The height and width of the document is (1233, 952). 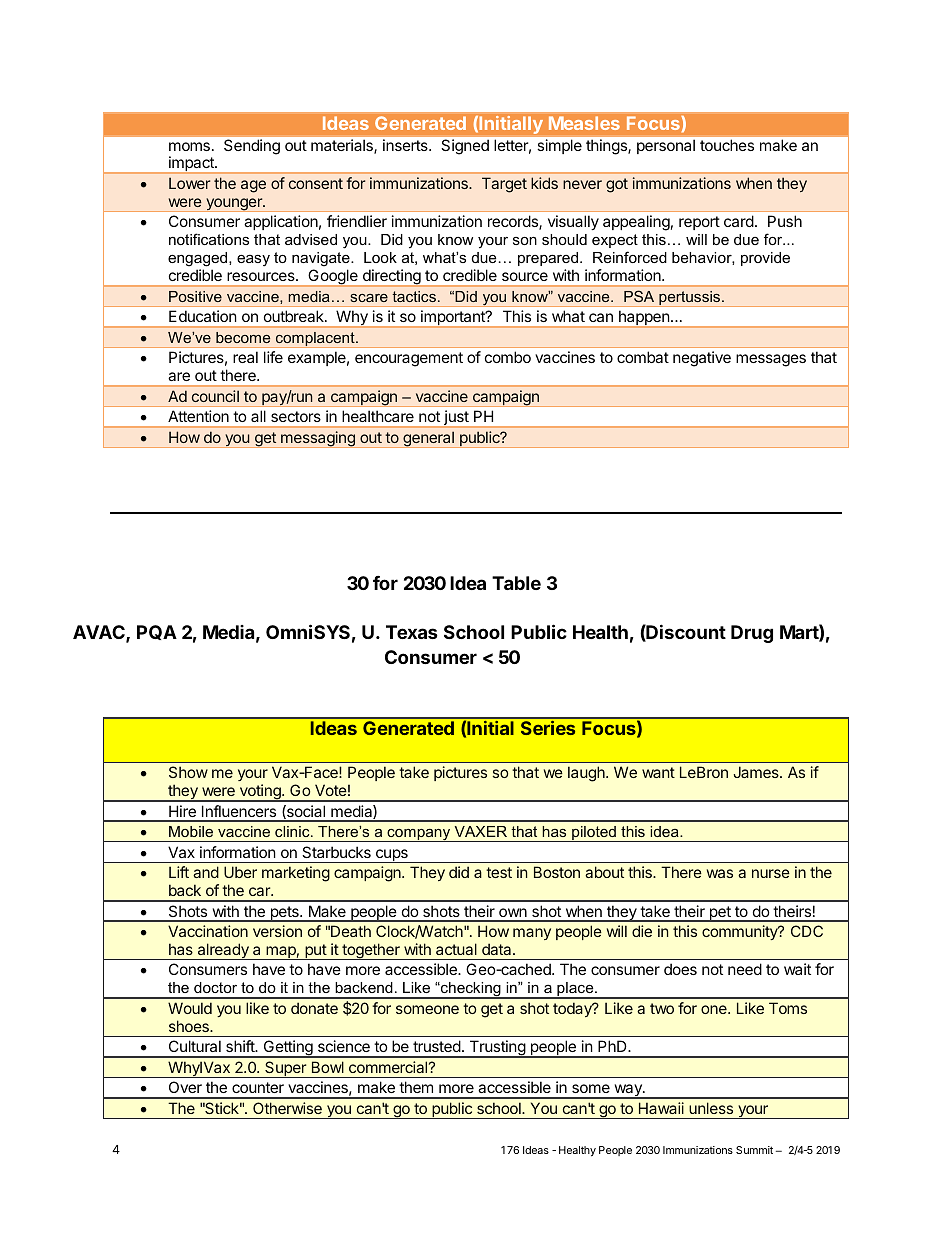 I want to click on negative, so click(x=702, y=359).
